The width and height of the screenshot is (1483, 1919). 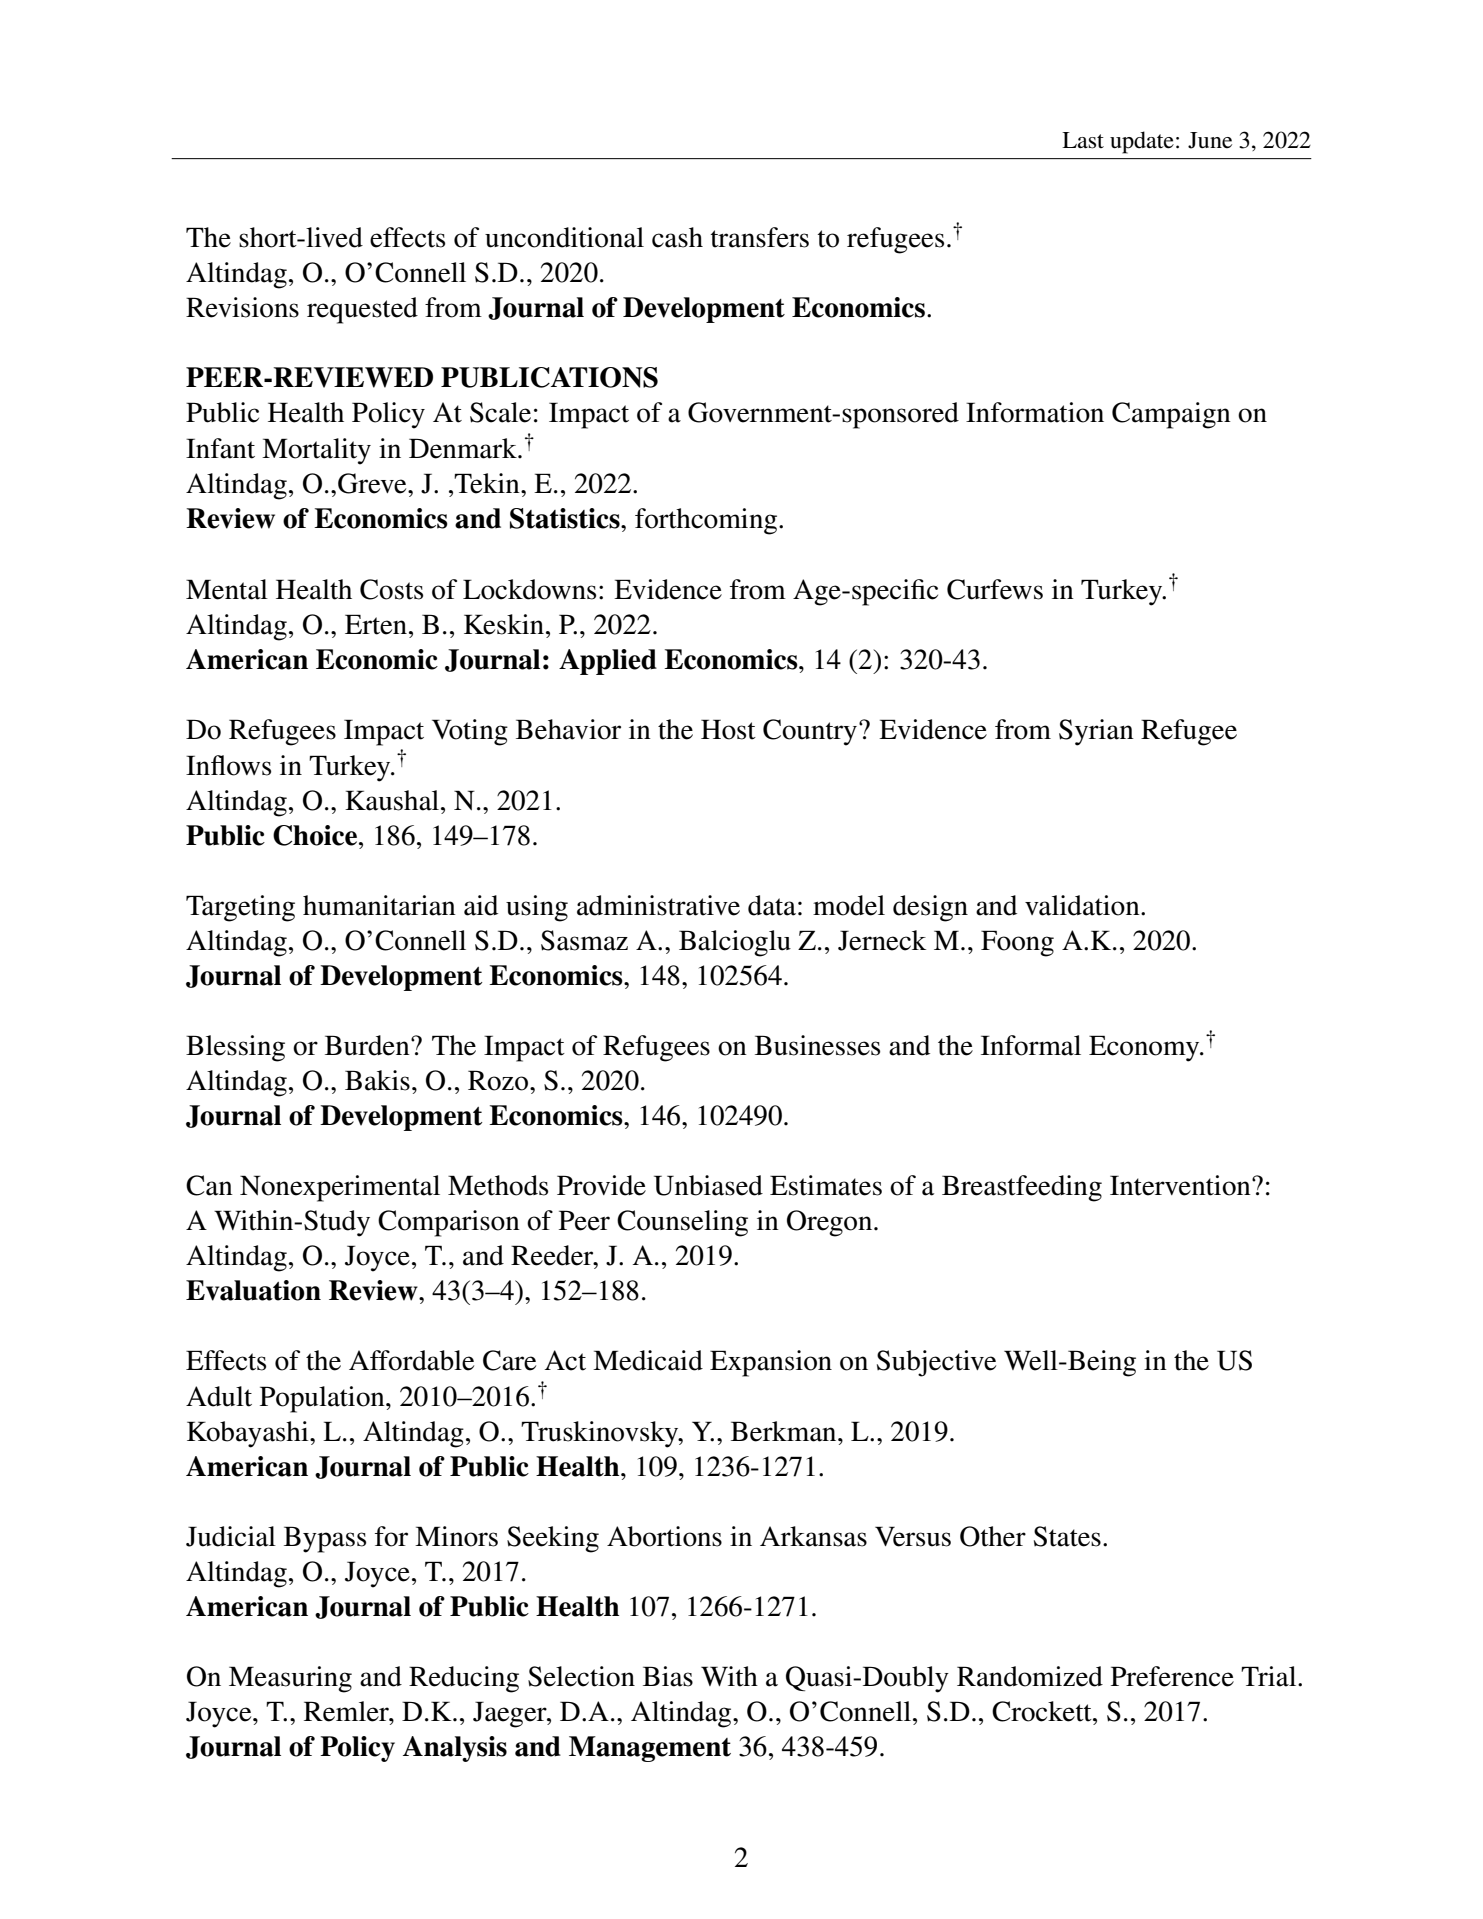 I want to click on administrative, so click(x=658, y=905).
